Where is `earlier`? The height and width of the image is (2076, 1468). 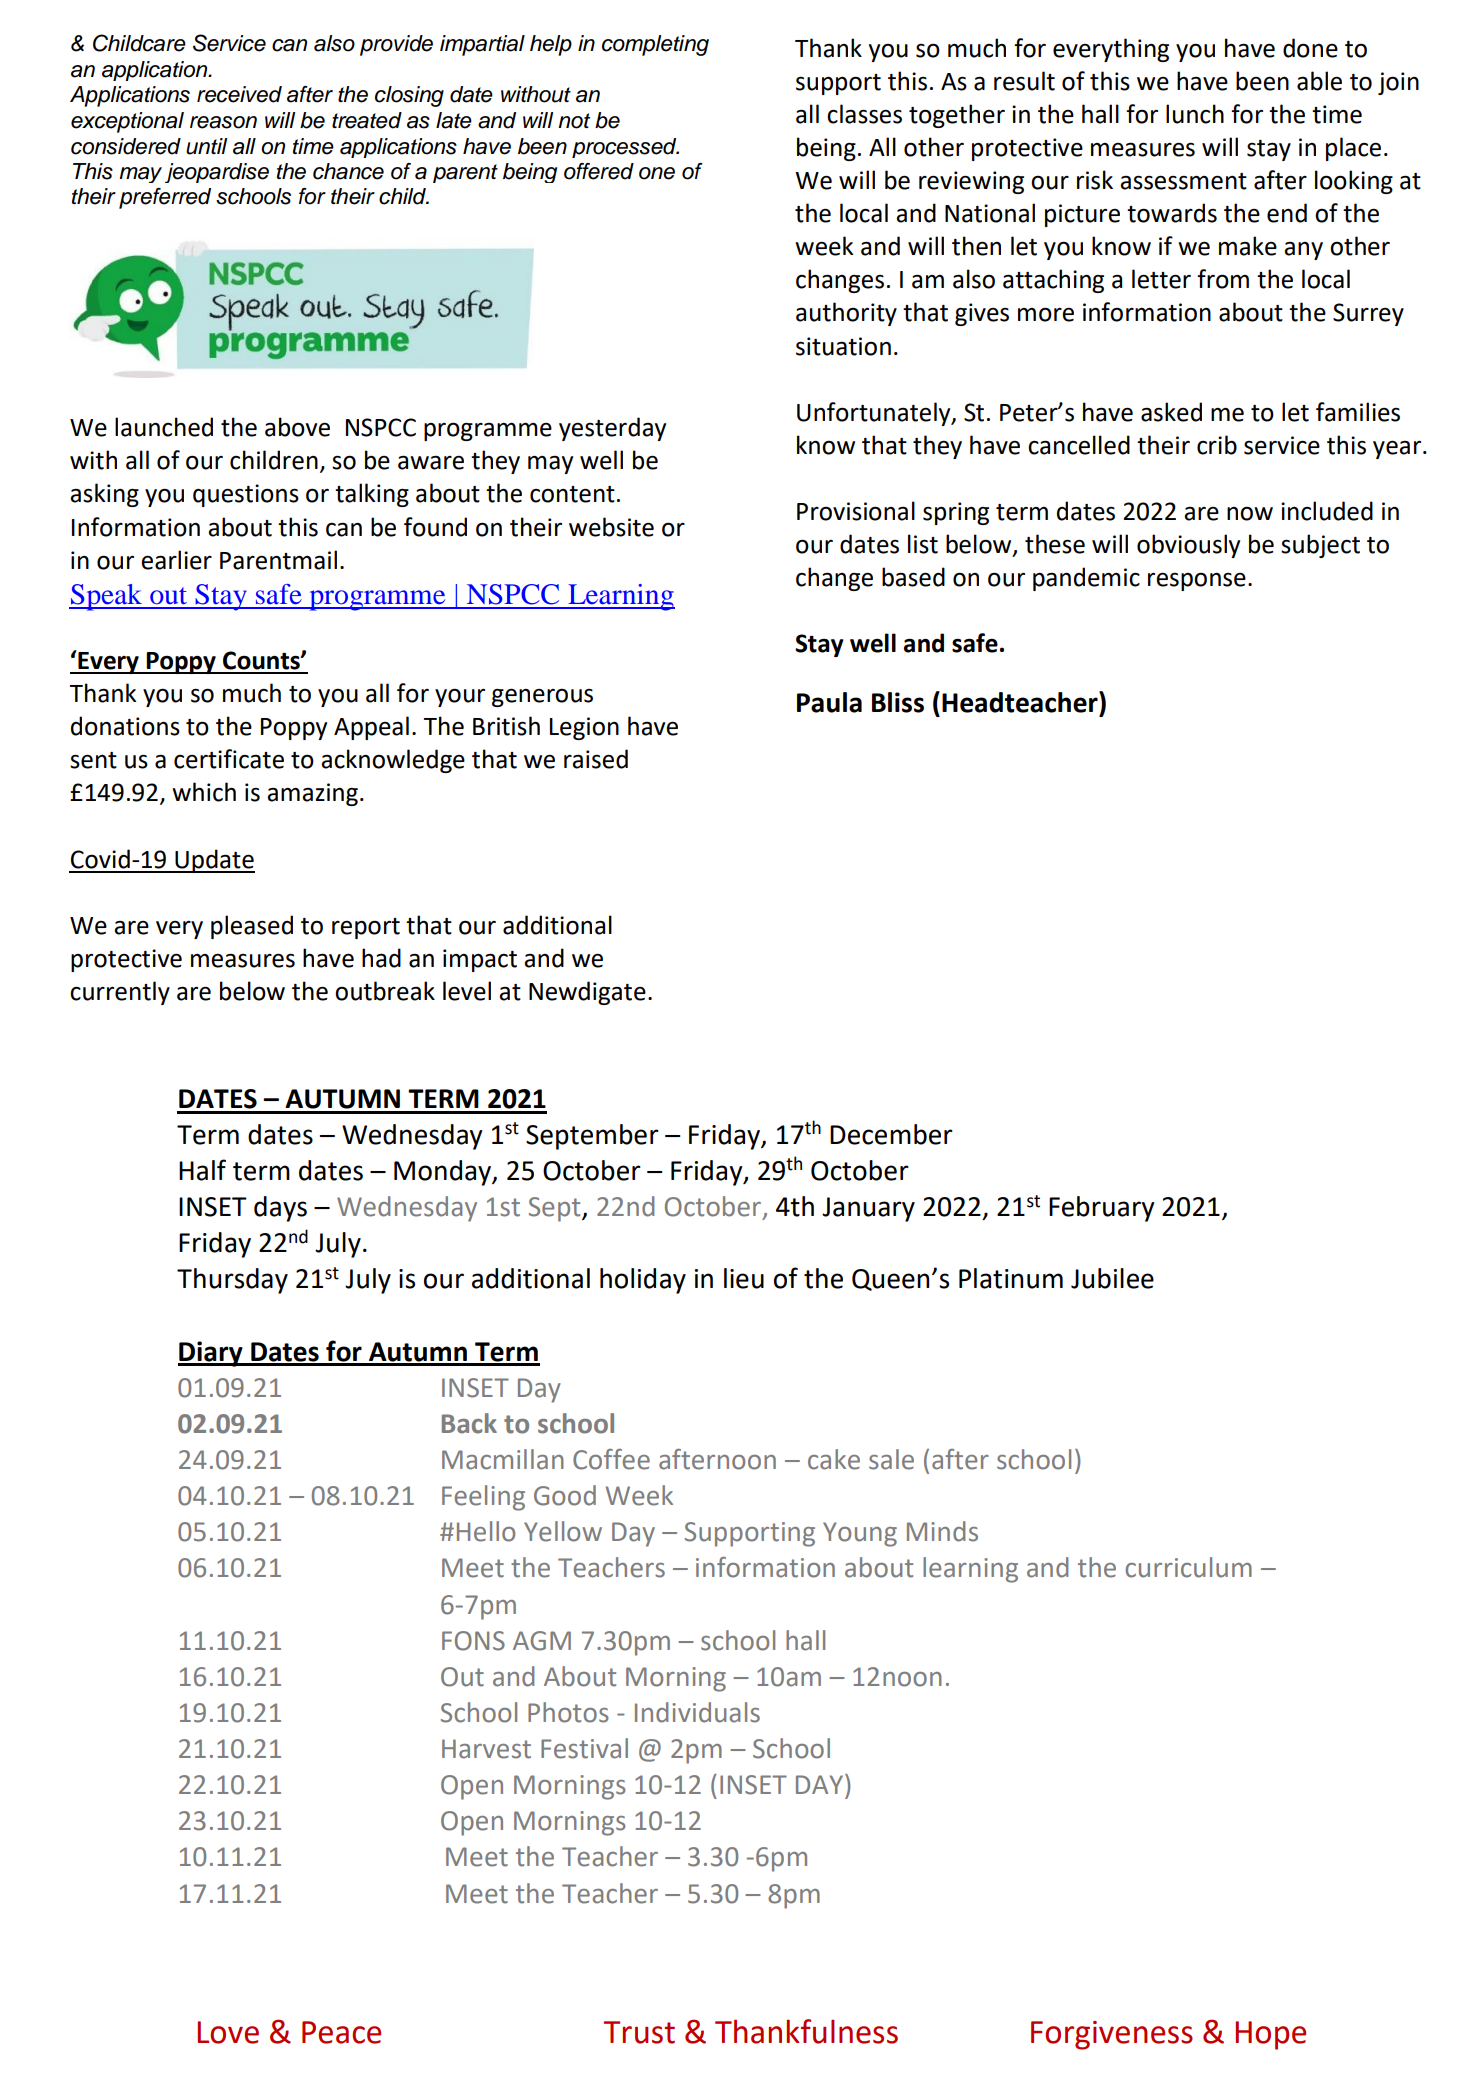
earlier is located at coordinates (176, 560).
